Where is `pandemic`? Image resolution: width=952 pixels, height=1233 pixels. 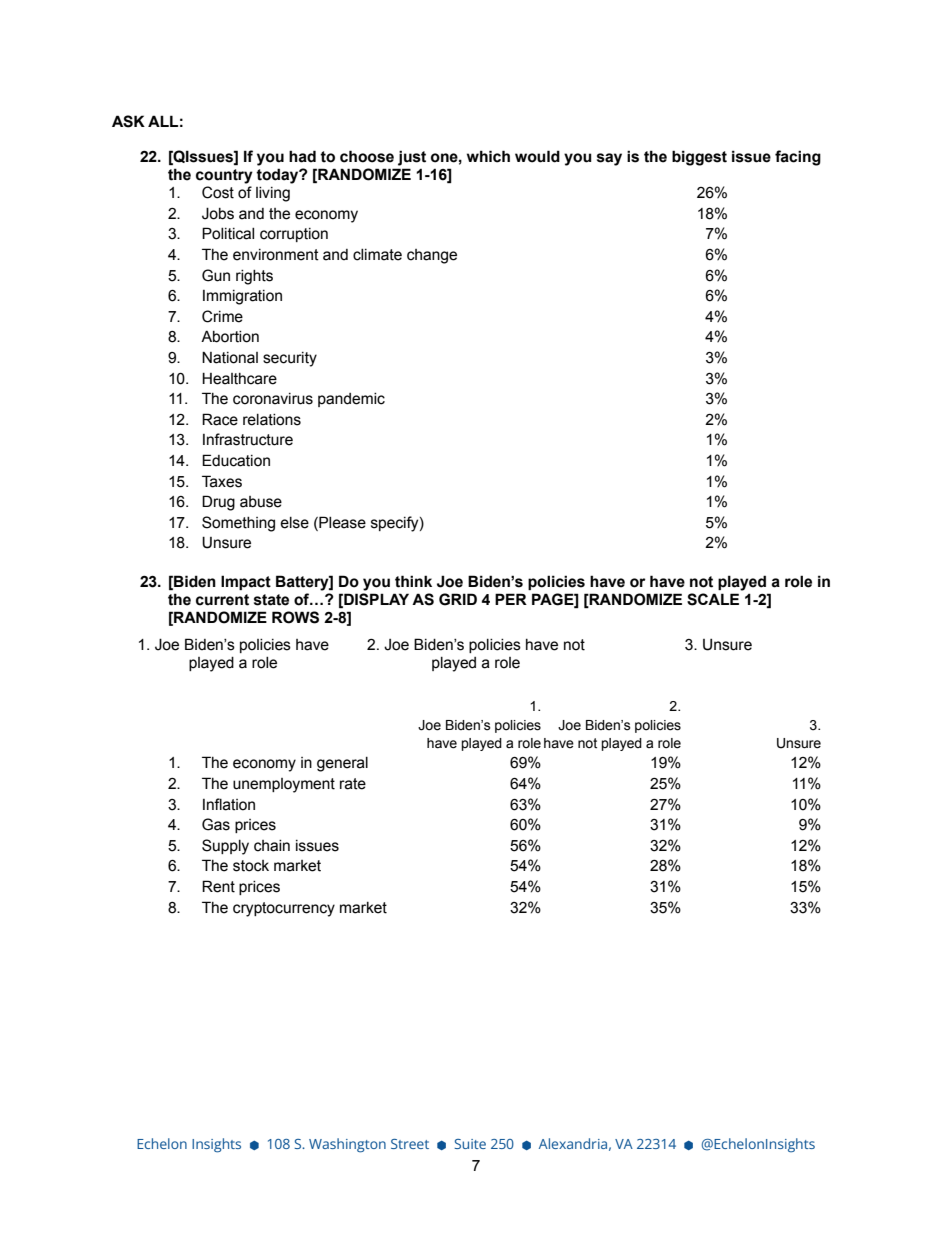
pandemic is located at coordinates (351, 400).
